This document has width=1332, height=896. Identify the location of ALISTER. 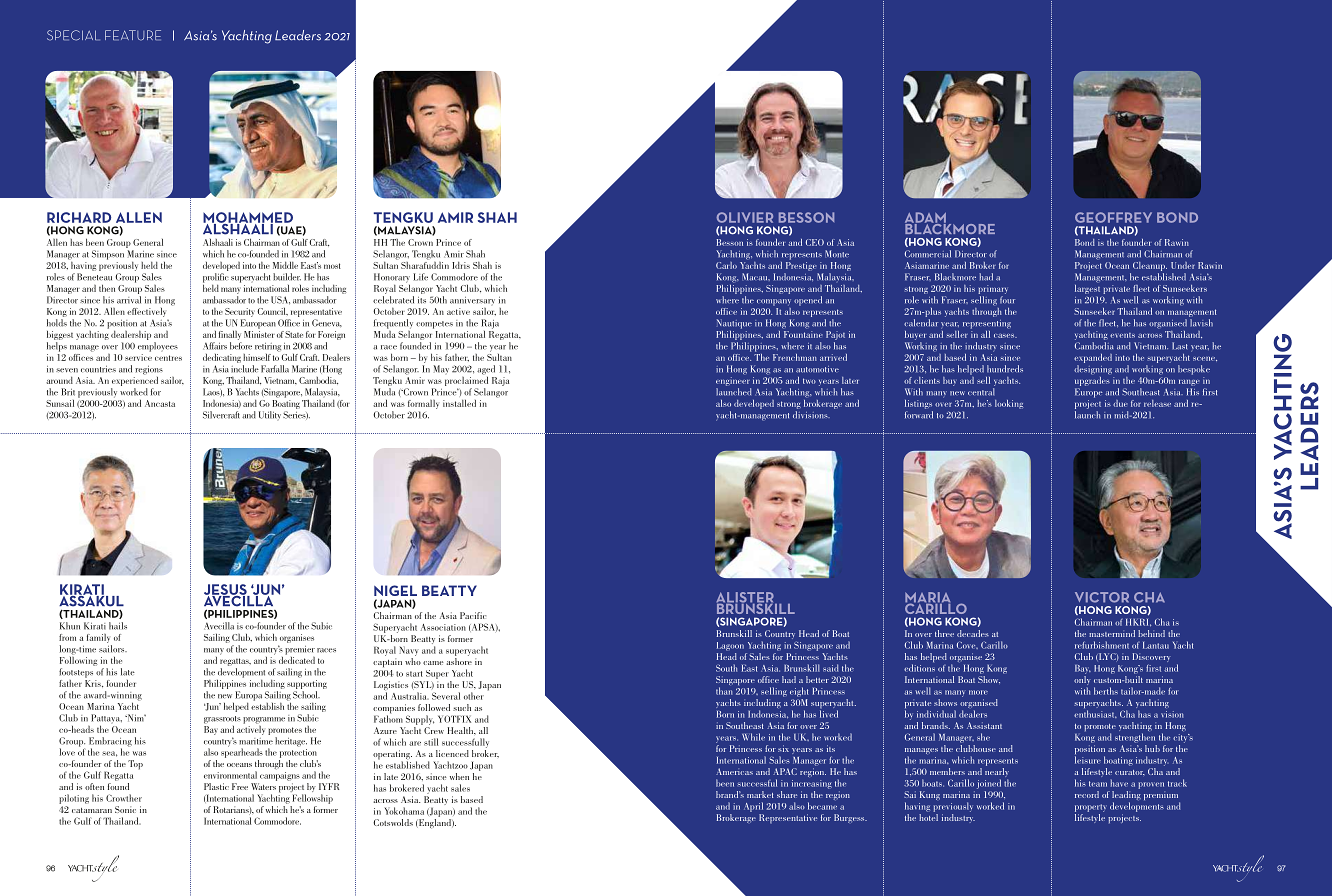
(746, 598).
